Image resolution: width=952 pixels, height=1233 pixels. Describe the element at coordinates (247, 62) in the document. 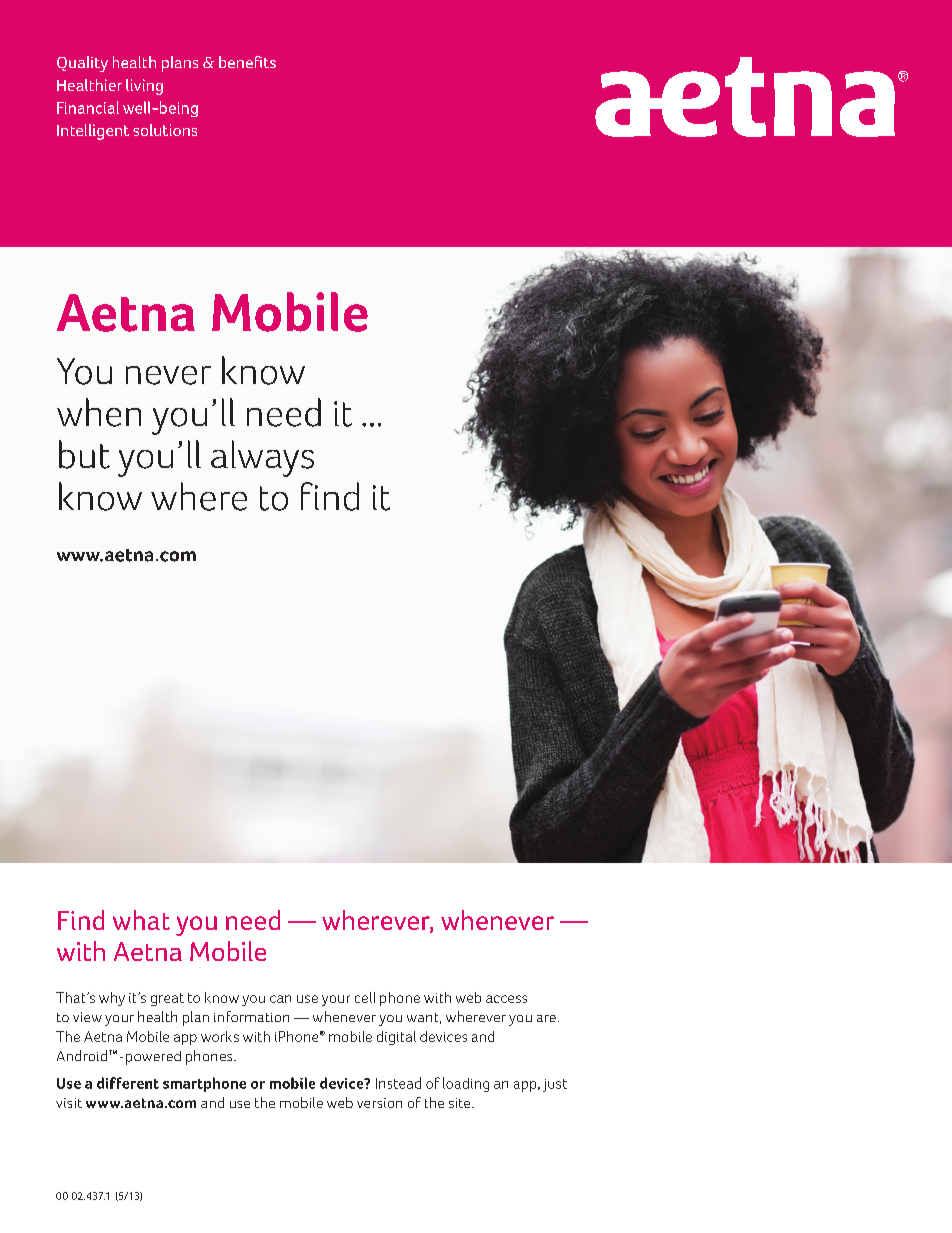

I see `benefits` at that location.
